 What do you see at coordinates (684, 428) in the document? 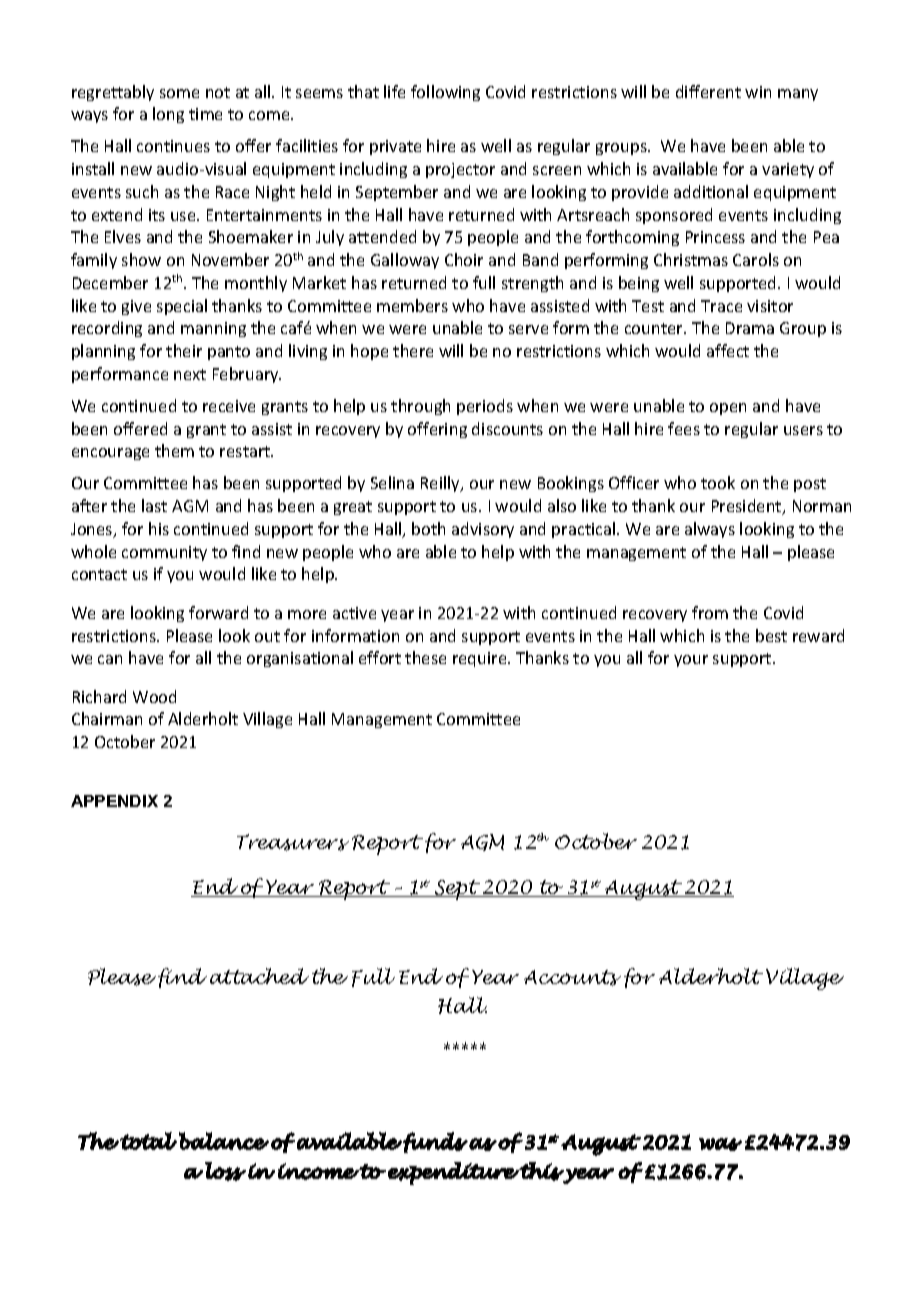
I see `fees` at bounding box center [684, 428].
